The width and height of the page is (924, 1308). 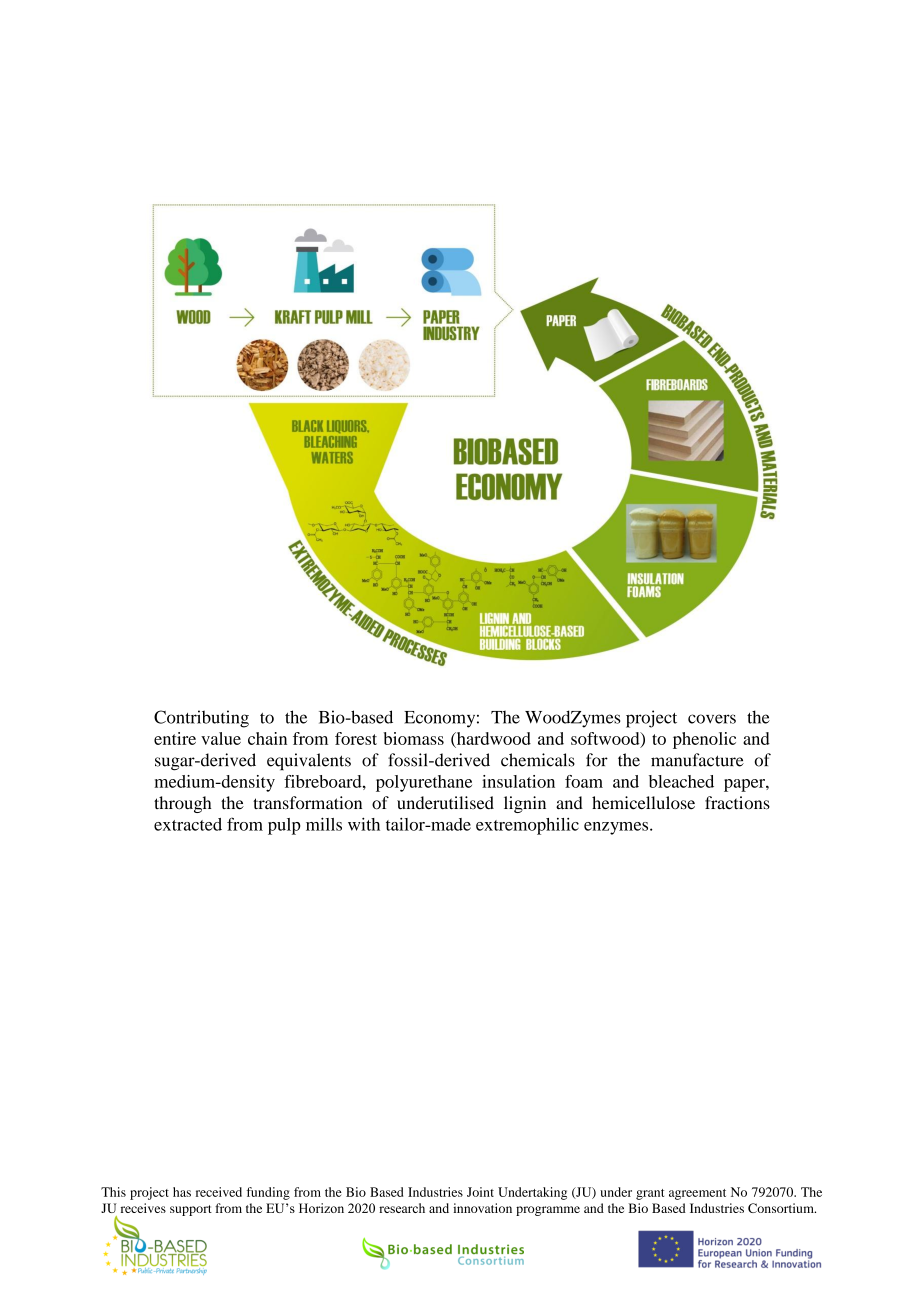 What do you see at coordinates (188, 824) in the page?
I see `extracted` at bounding box center [188, 824].
